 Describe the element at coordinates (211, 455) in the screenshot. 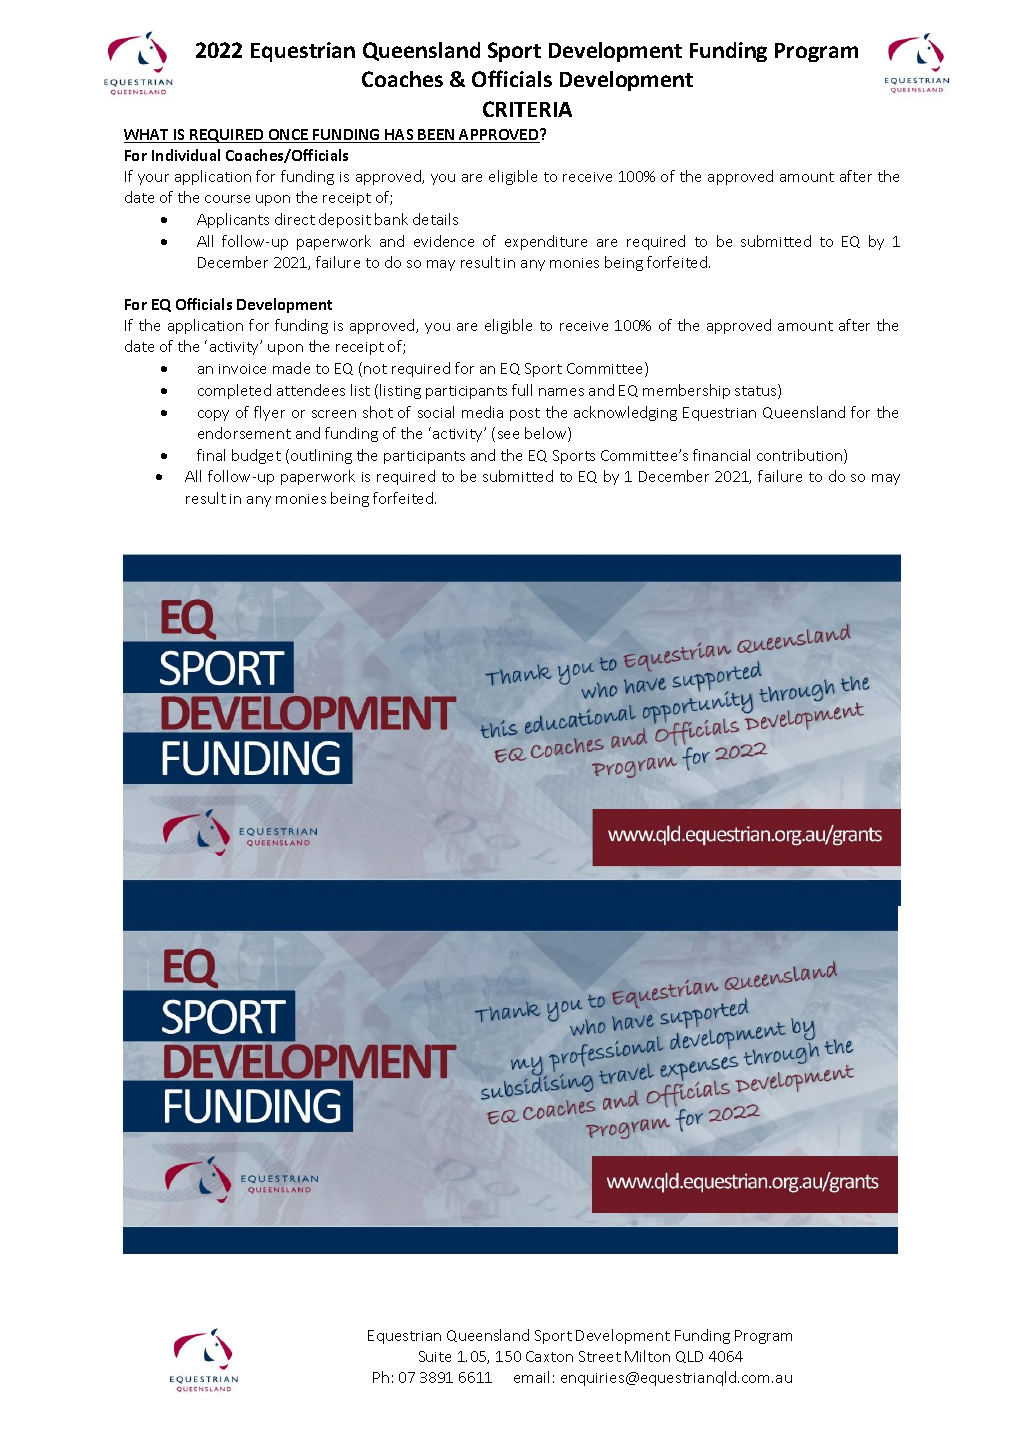

I see `final` at that location.
